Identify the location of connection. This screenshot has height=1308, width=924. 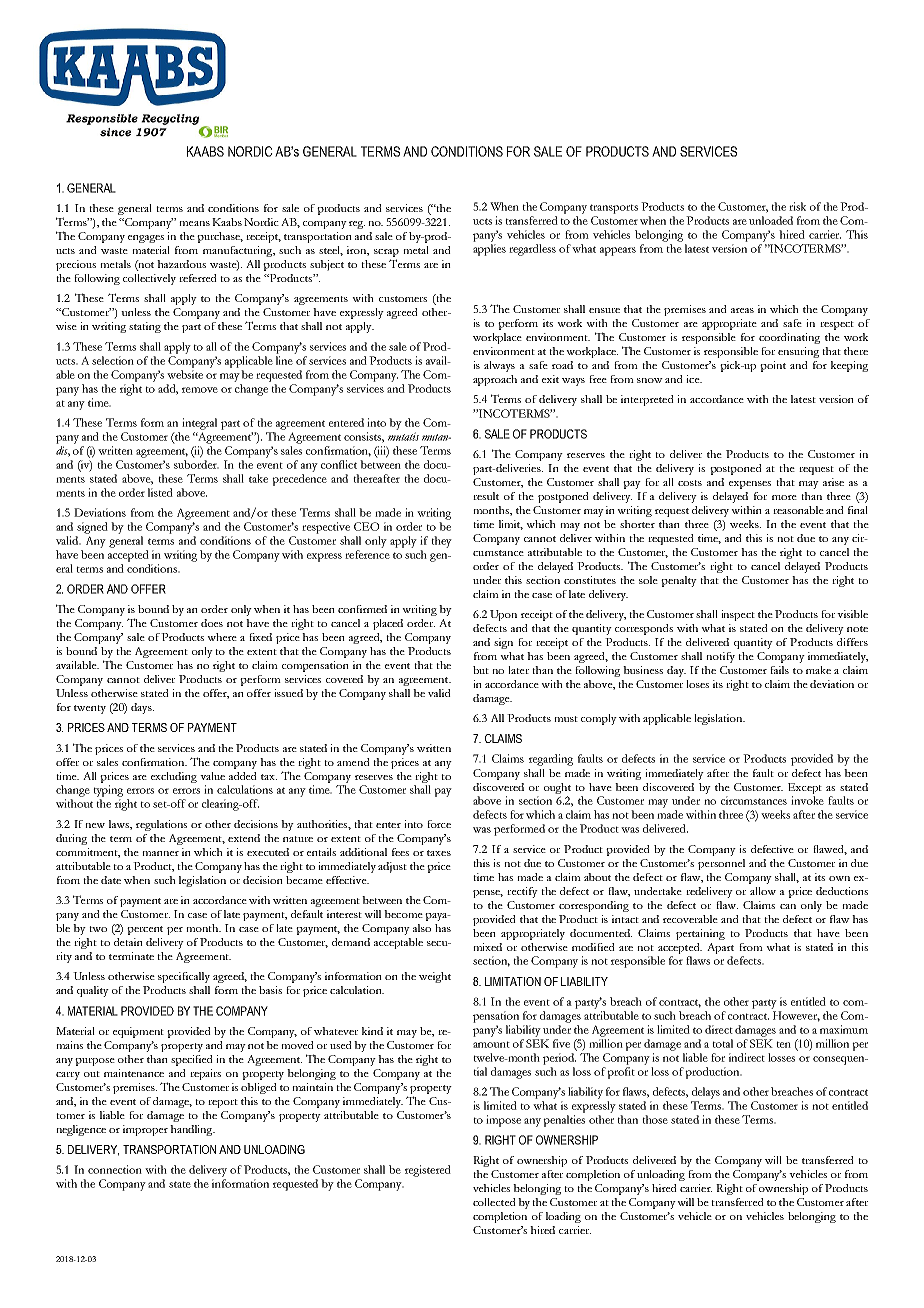
(115, 1169).
